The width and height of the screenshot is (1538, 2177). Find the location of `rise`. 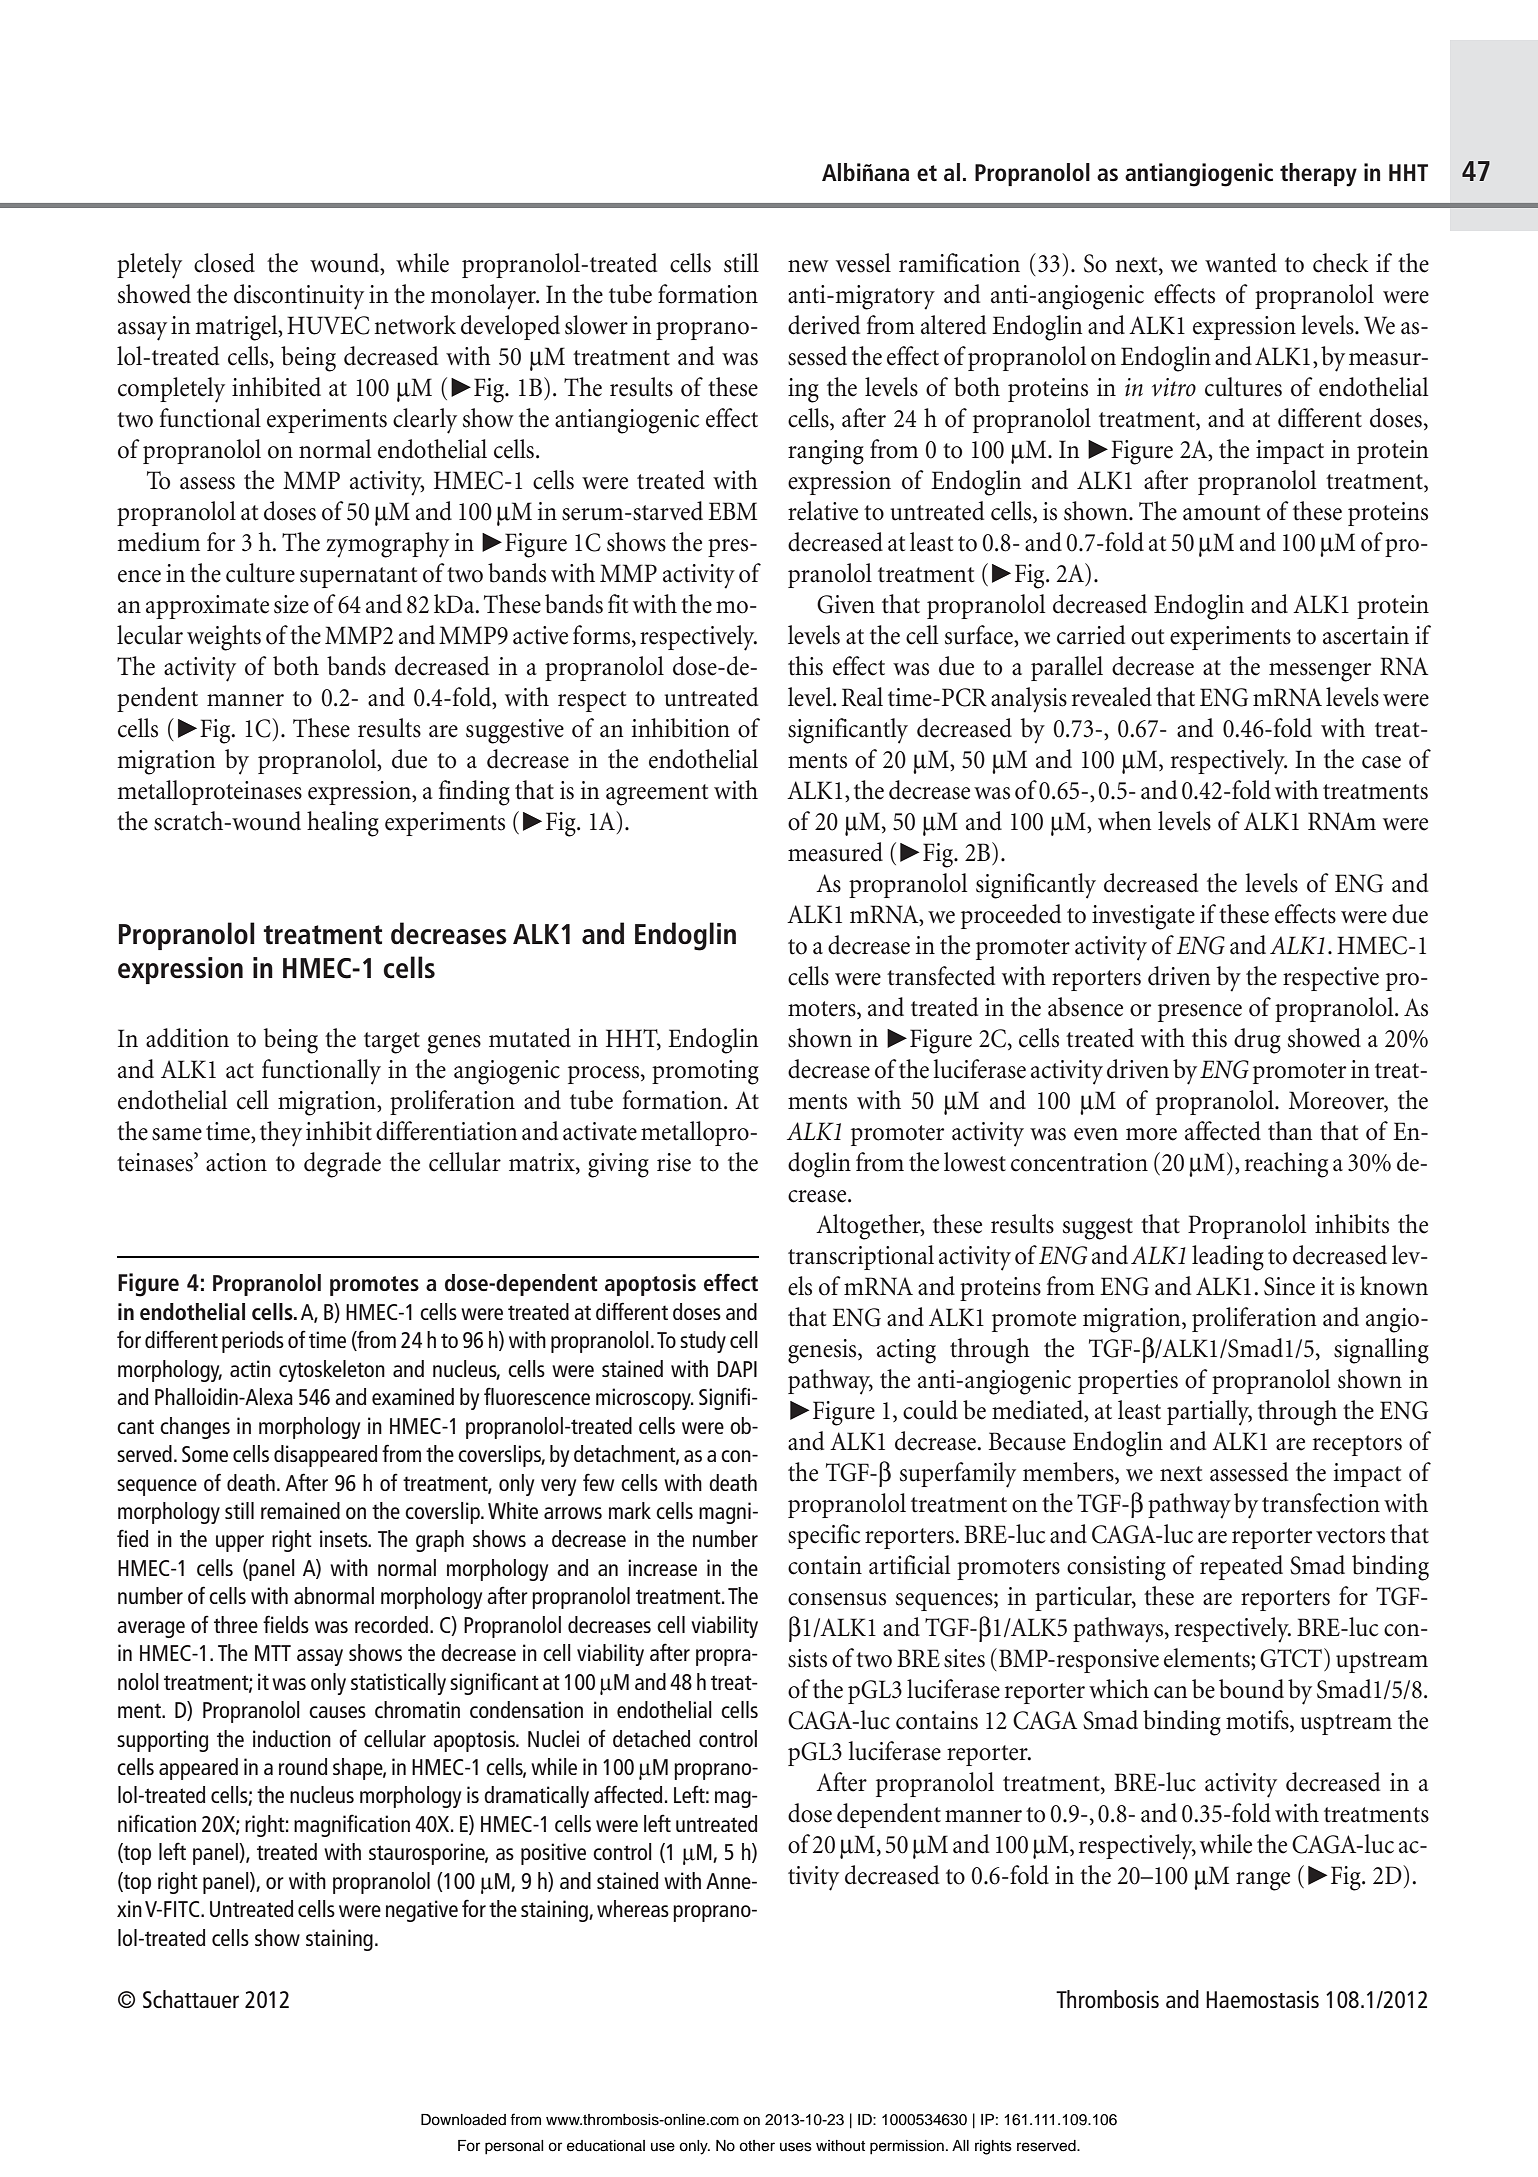

rise is located at coordinates (674, 1162).
